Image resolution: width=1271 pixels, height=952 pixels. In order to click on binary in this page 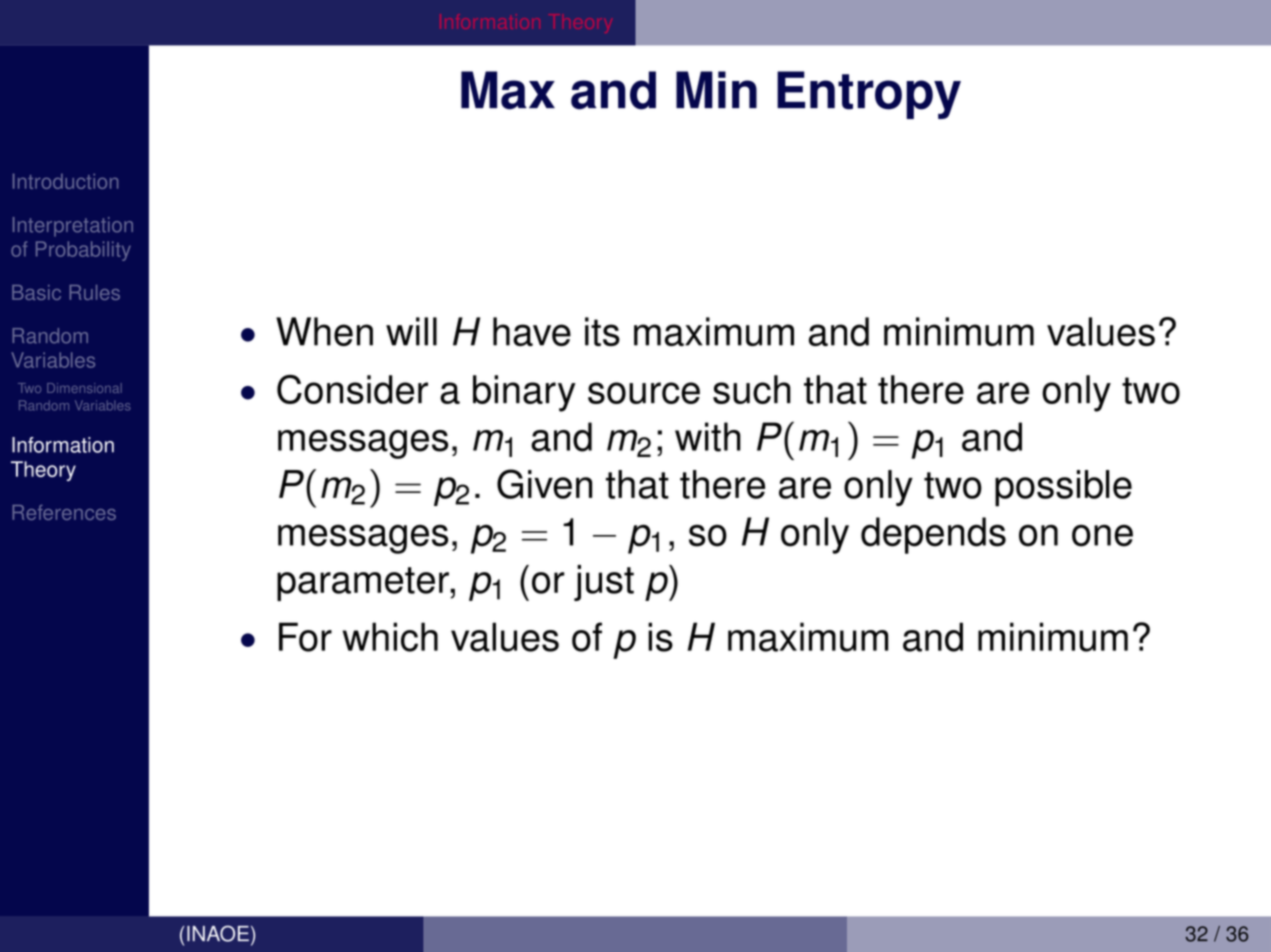, I will do `click(524, 393)`.
